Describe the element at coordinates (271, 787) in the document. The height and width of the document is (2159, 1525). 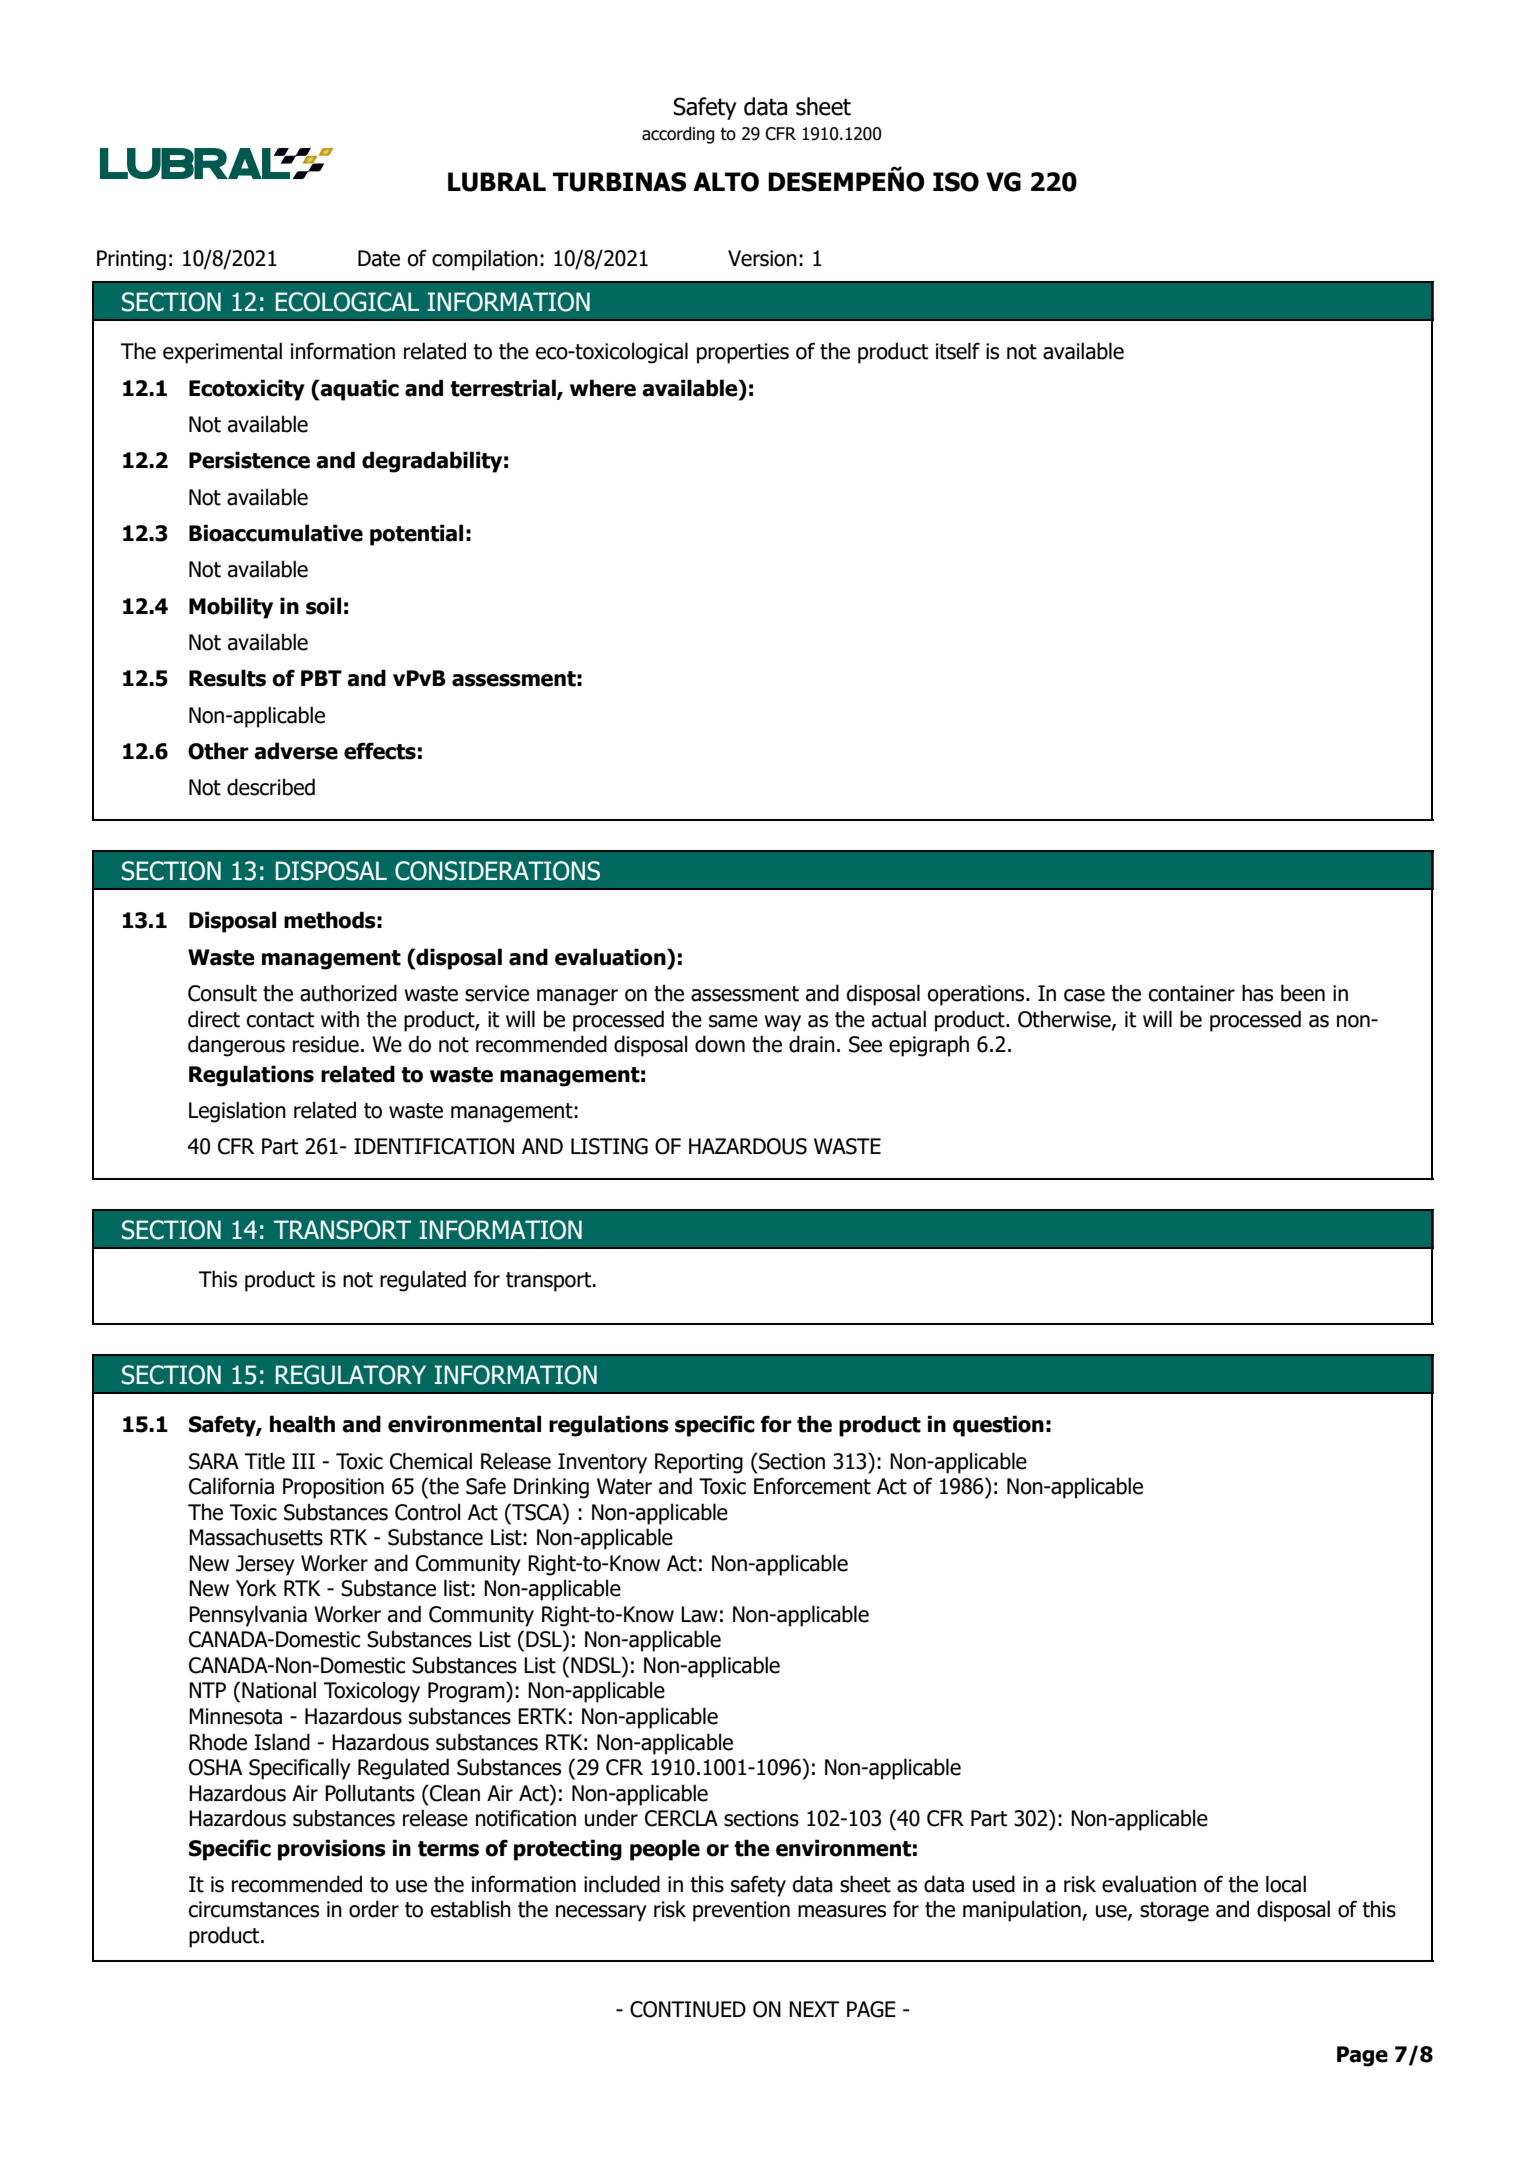
I see `described` at that location.
